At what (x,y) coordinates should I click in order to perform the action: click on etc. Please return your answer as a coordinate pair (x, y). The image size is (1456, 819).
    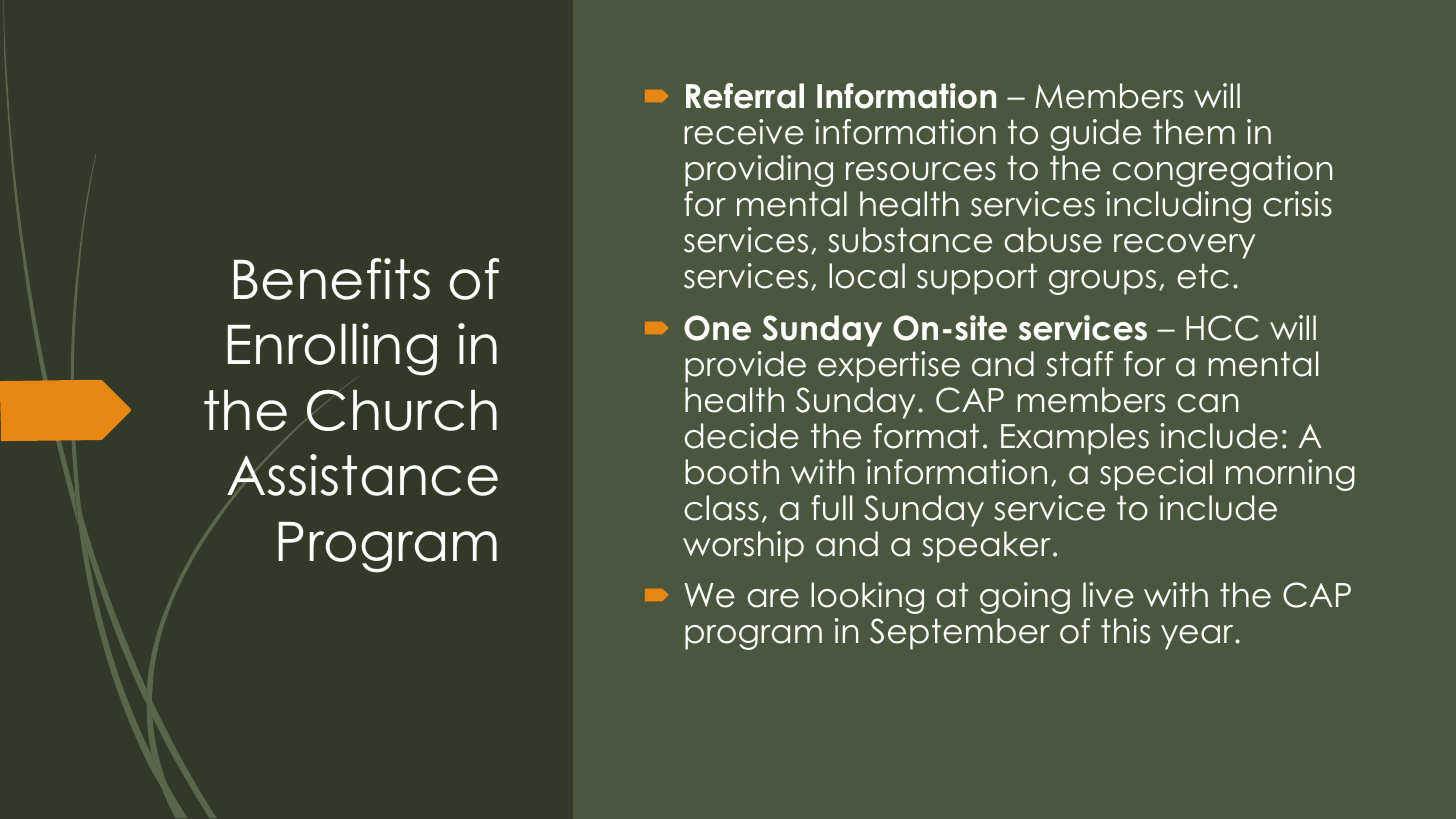
    Looking at the image, I should click on (1203, 276).
